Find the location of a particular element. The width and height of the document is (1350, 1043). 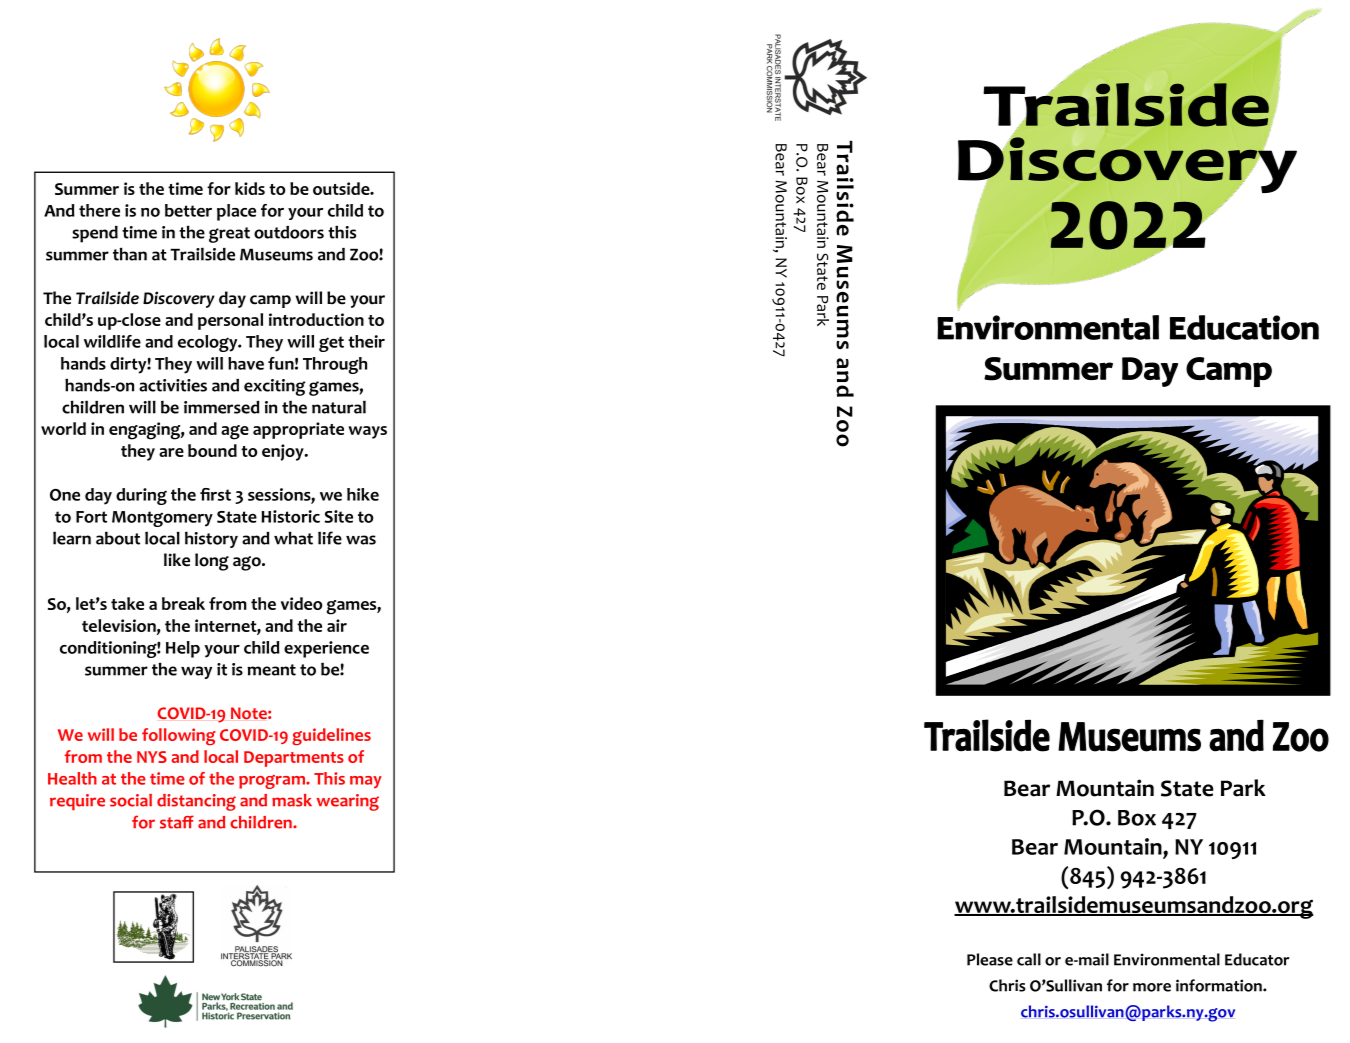

was is located at coordinates (361, 540).
